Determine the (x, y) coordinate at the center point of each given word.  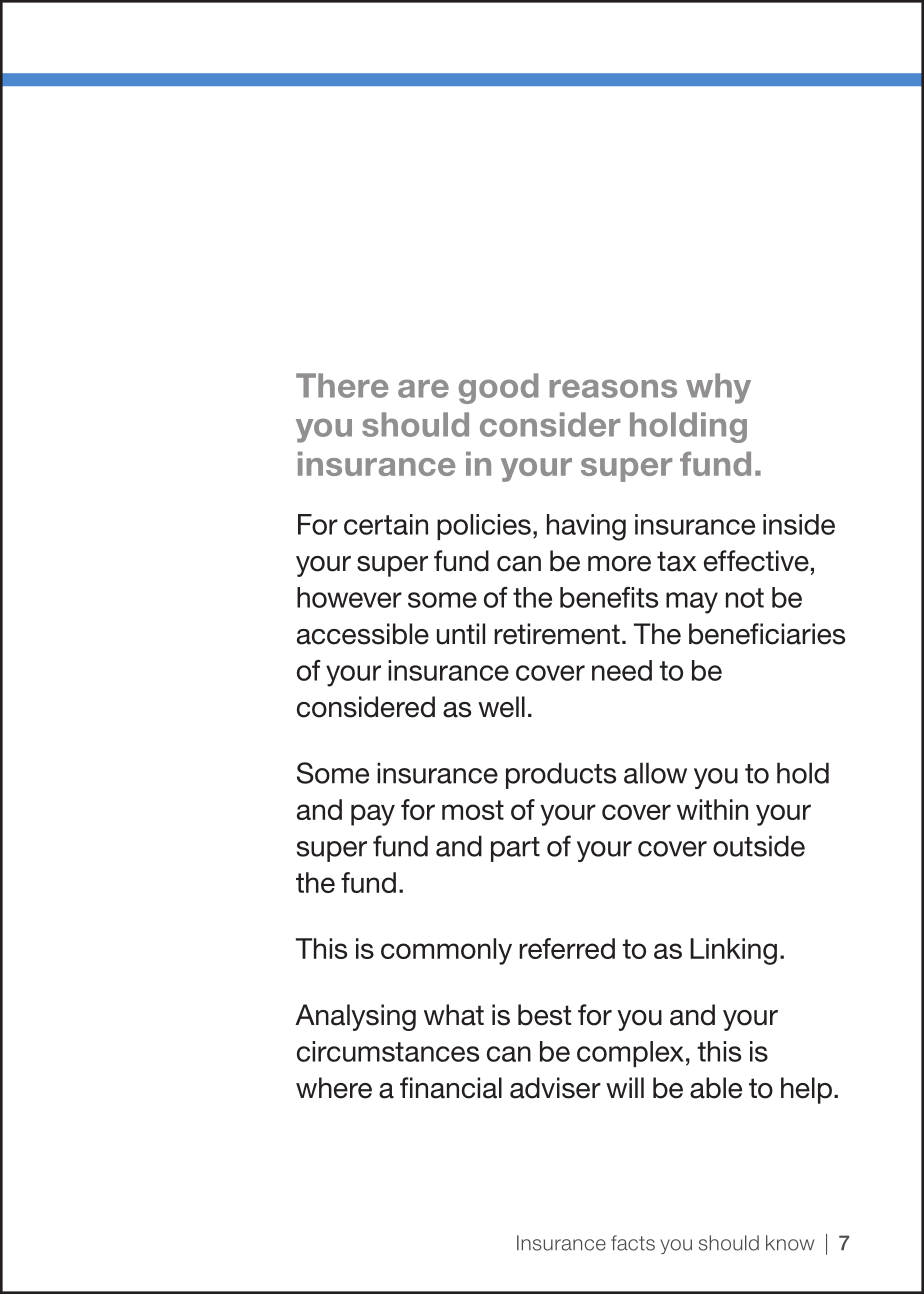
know (790, 1243)
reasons (613, 388)
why (718, 388)
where (334, 1088)
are (423, 388)
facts (633, 1243)
